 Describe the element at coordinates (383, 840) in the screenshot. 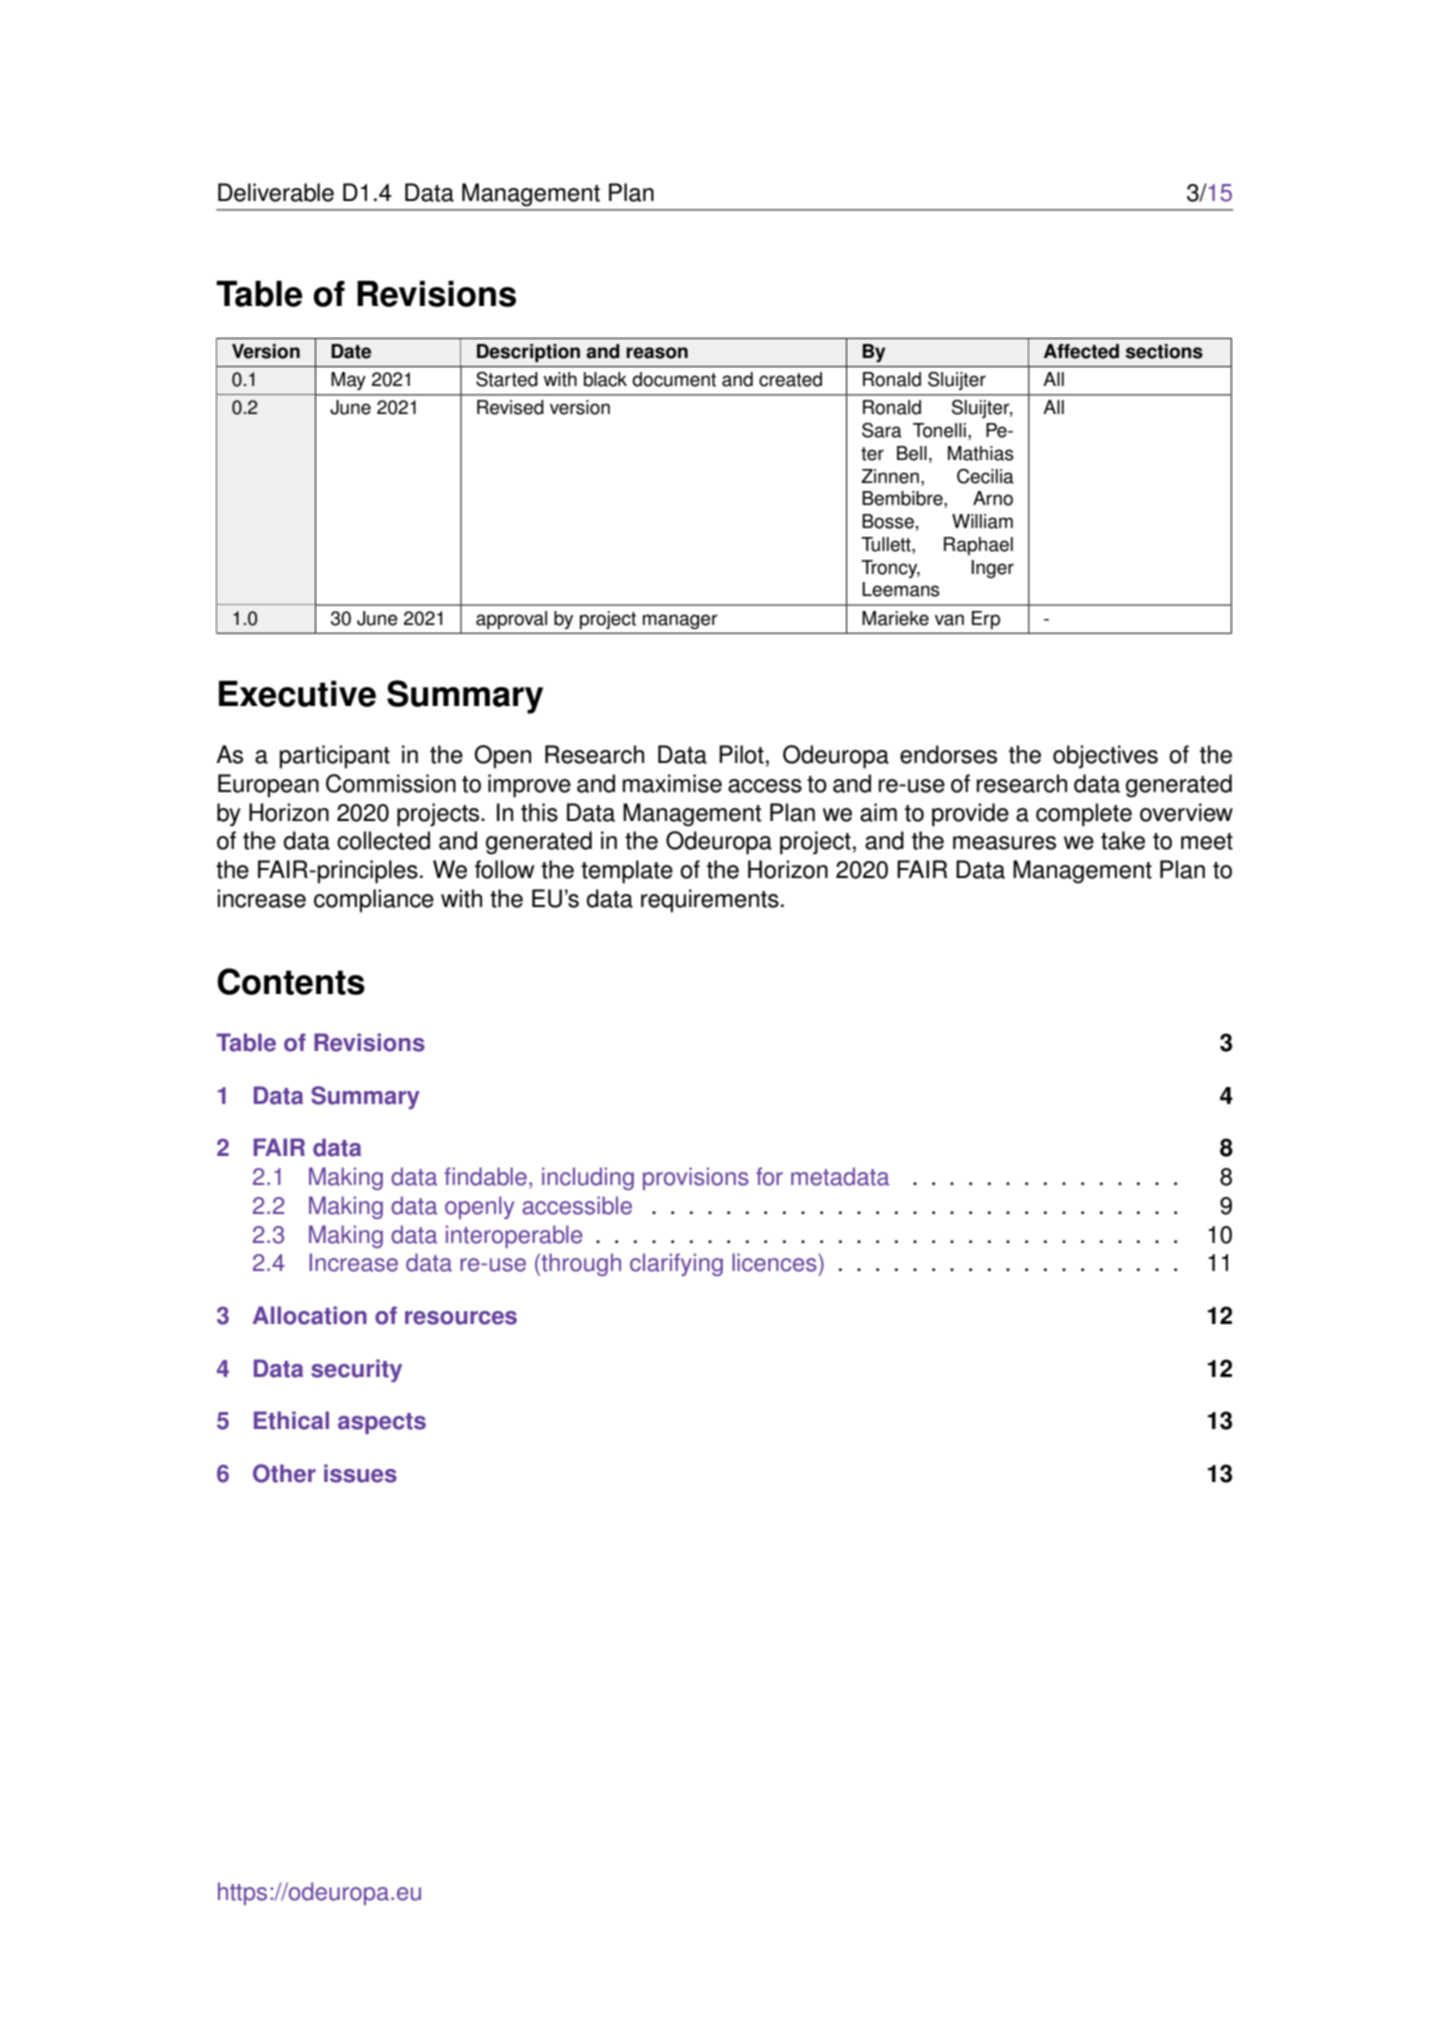

I see `collected` at that location.
